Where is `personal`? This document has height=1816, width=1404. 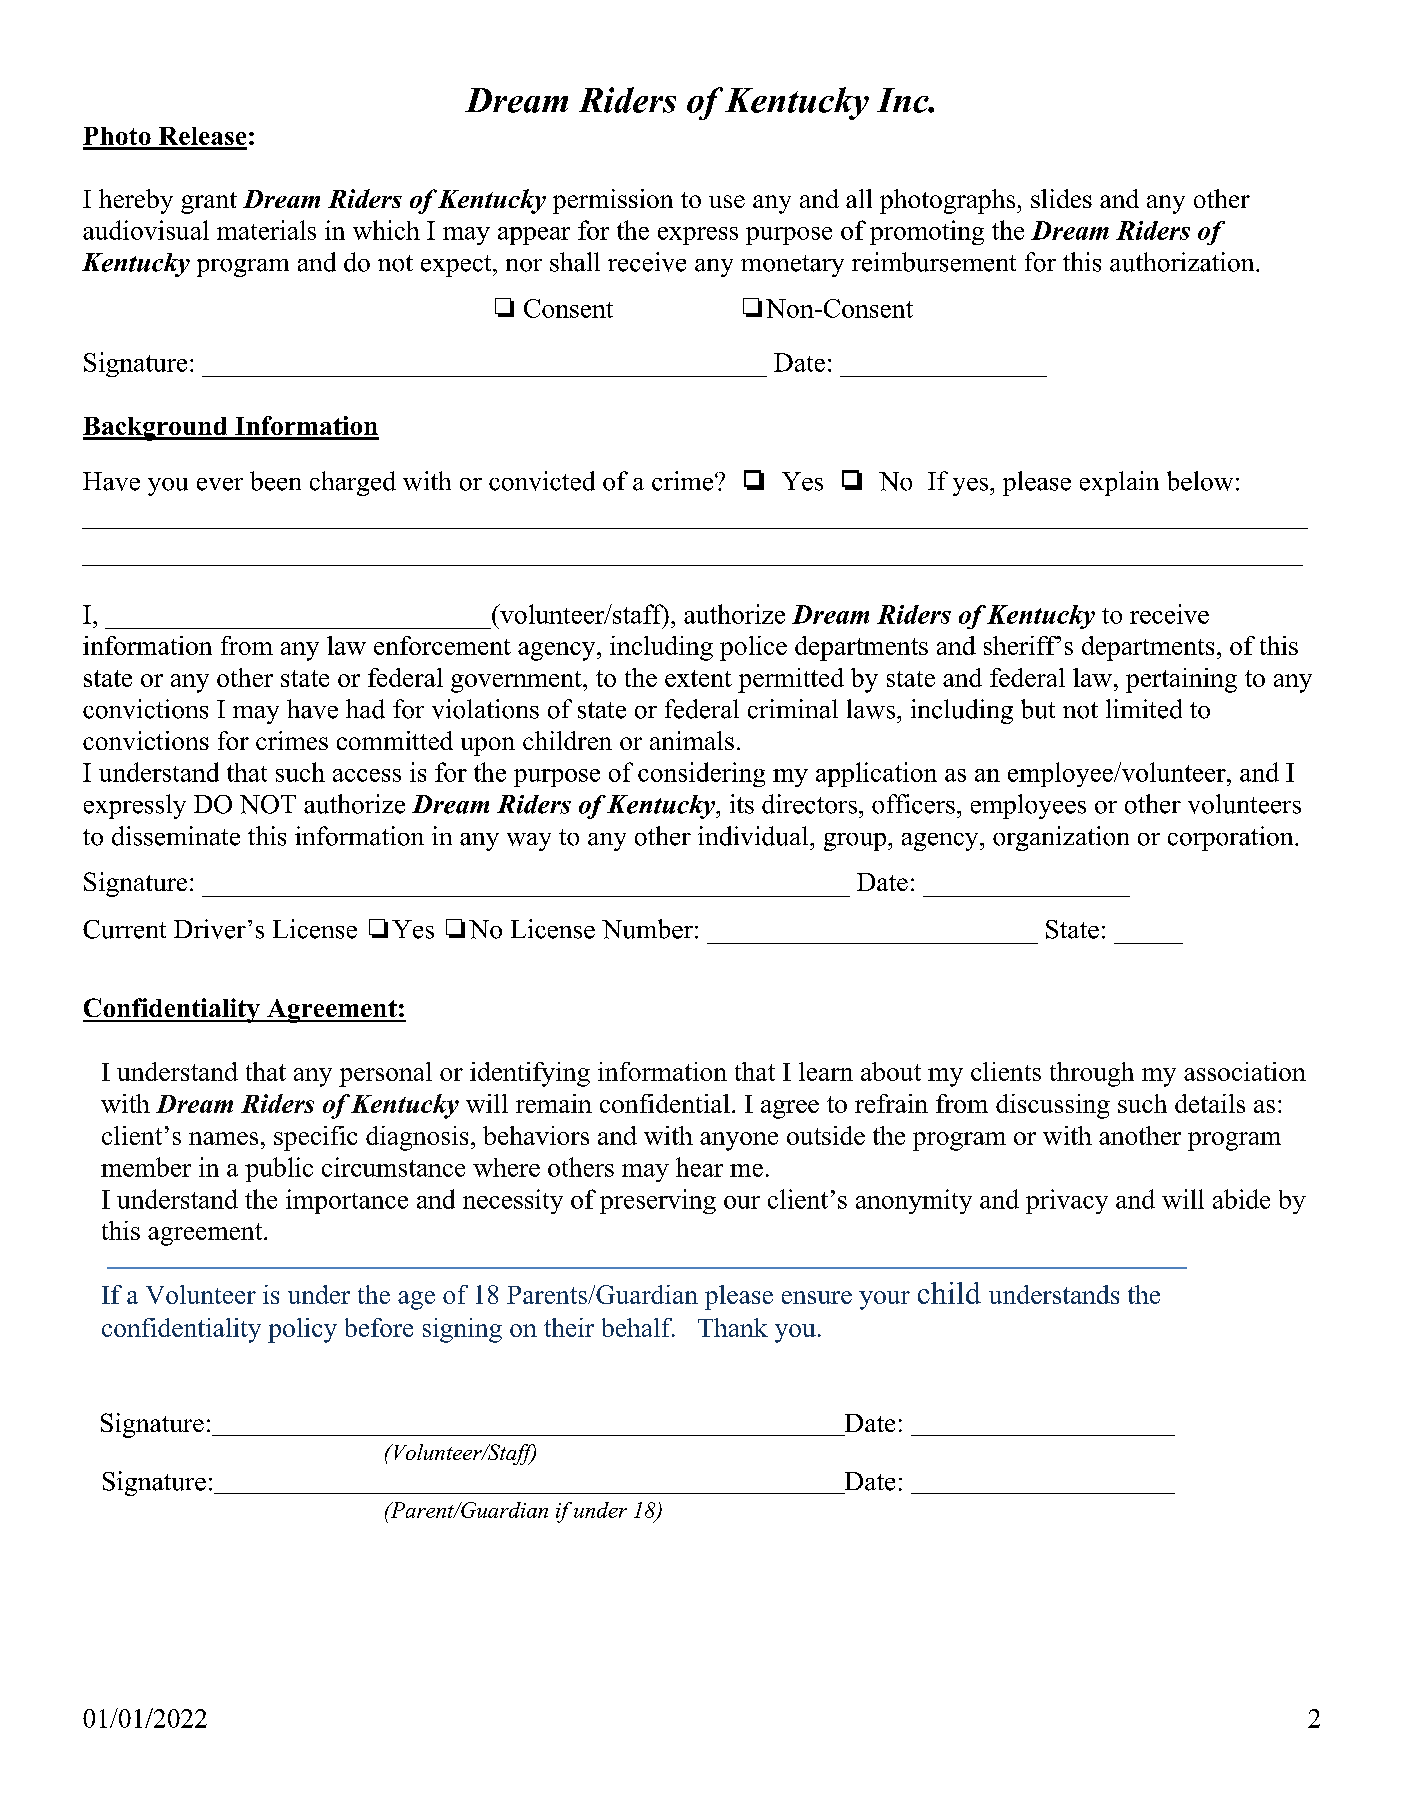
personal is located at coordinates (385, 1074).
